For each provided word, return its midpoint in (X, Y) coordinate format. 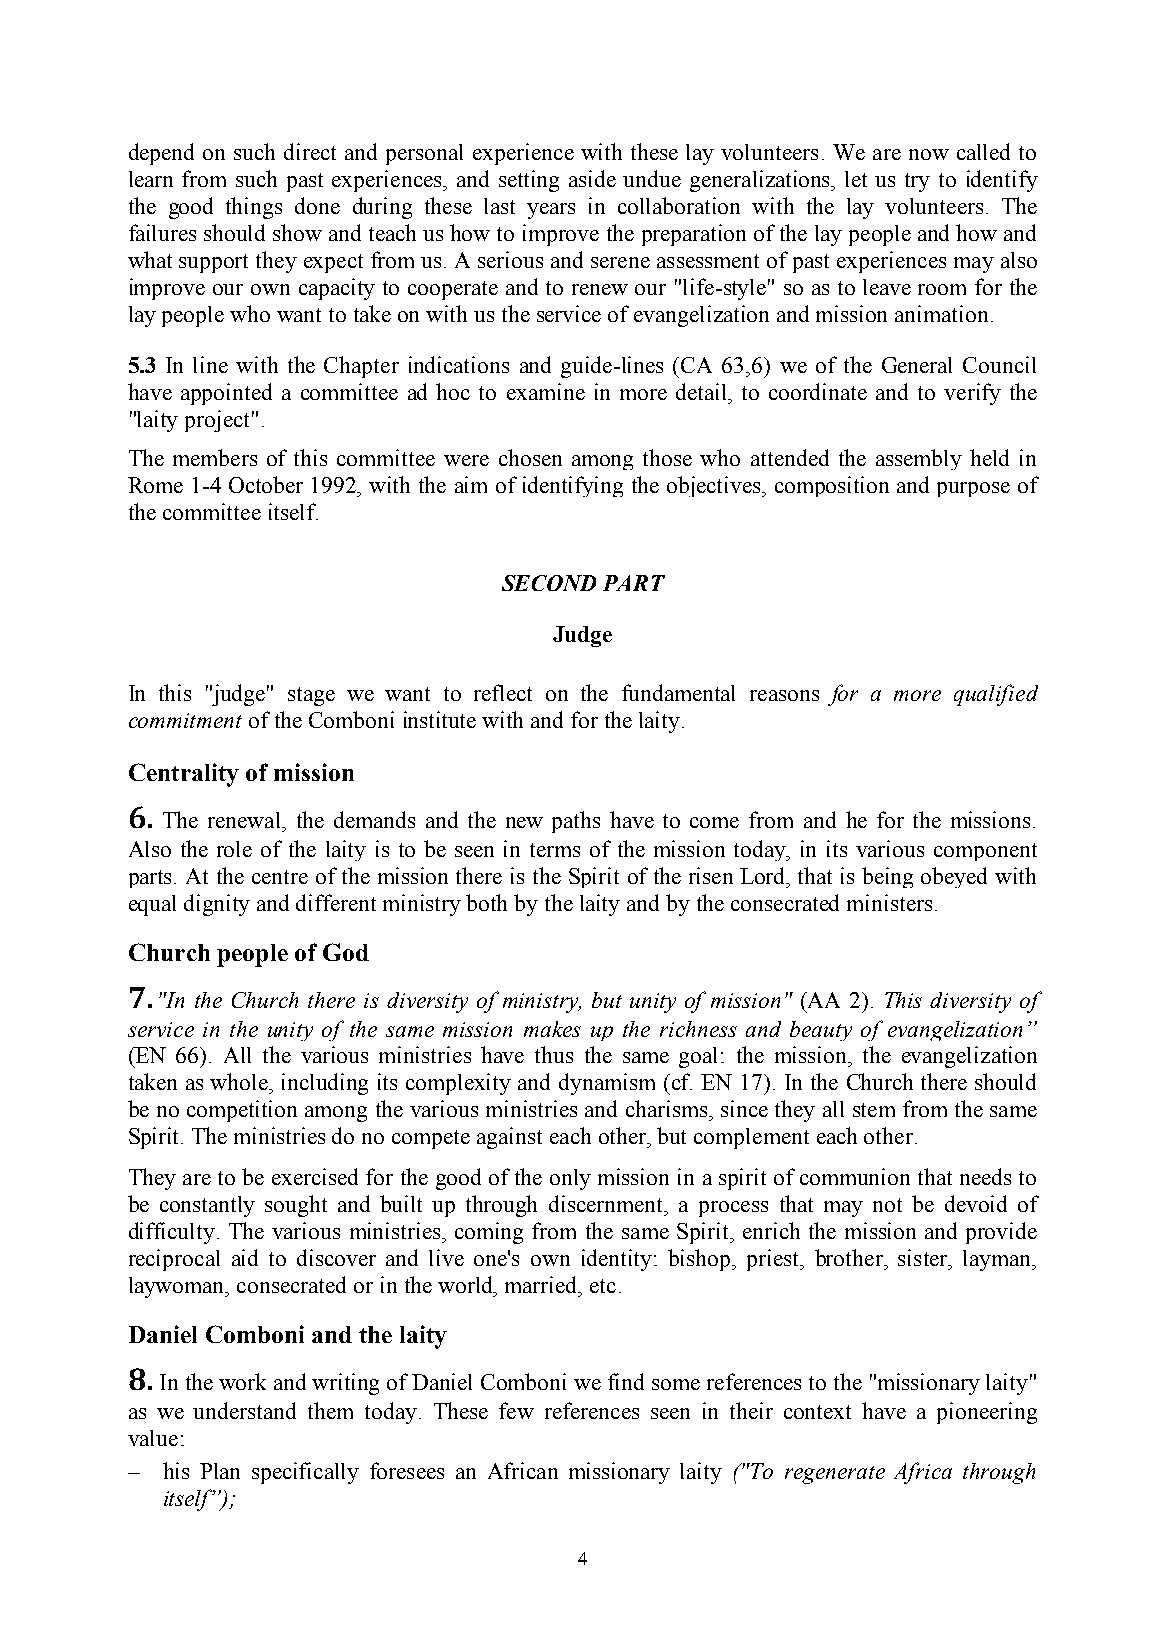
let (856, 179)
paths (576, 822)
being (887, 877)
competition (242, 1111)
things (254, 208)
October (266, 484)
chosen (530, 457)
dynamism (607, 1084)
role (234, 849)
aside (592, 178)
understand (244, 1410)
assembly (919, 459)
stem (874, 1110)
